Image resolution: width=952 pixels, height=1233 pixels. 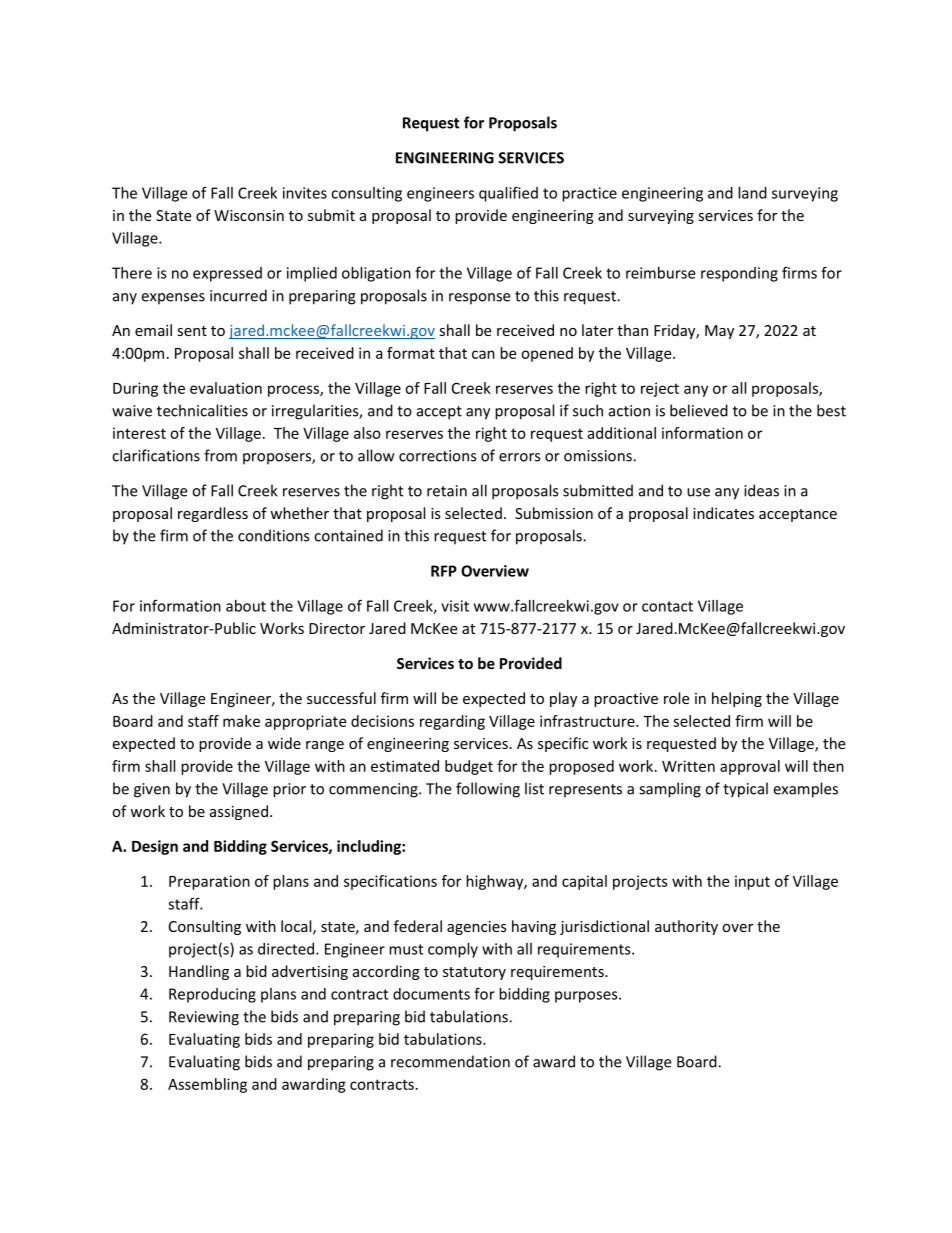 I want to click on Wisconsin, so click(x=249, y=215).
